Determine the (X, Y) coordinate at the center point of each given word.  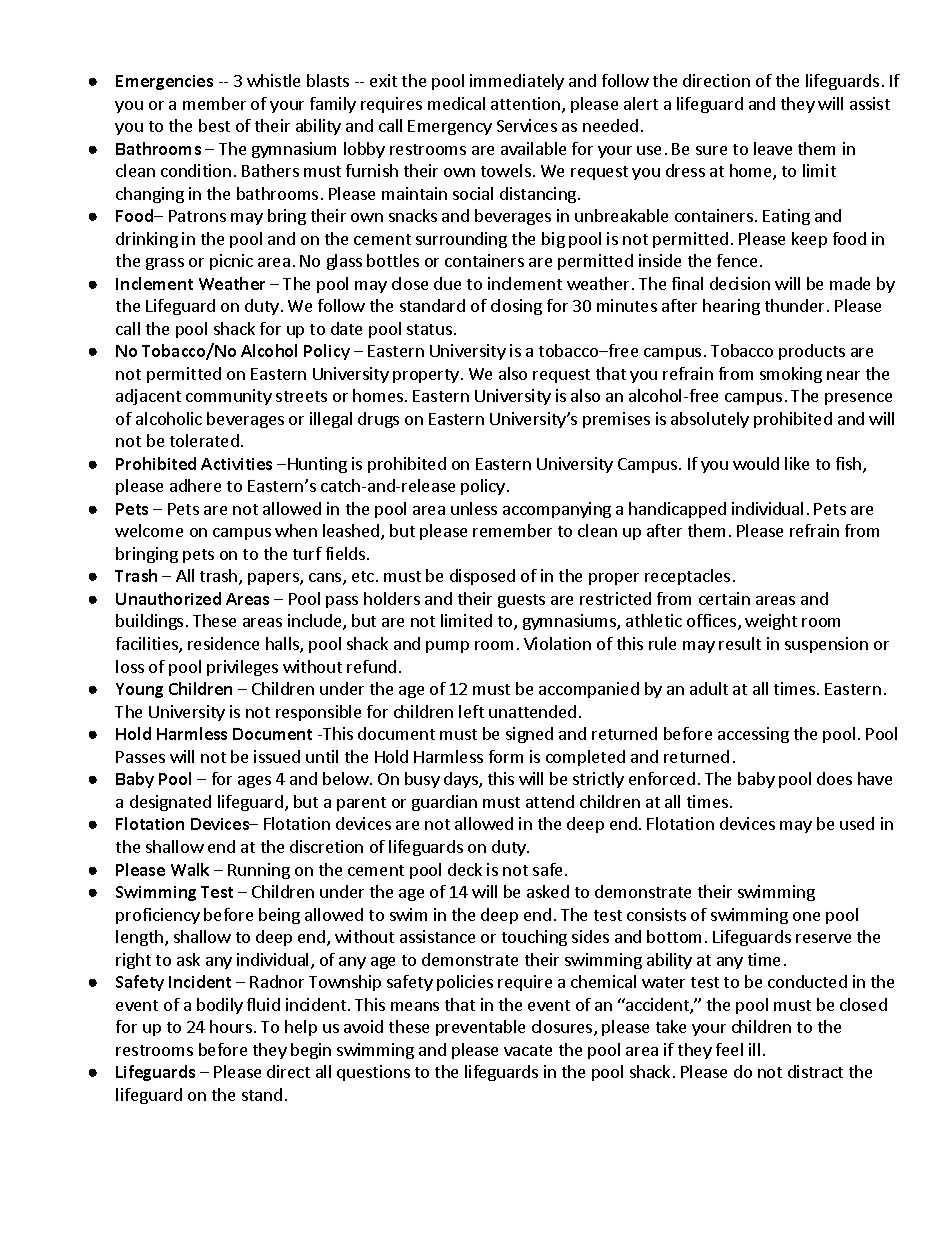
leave (773, 148)
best (214, 125)
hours (232, 1026)
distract (815, 1071)
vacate (528, 1050)
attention (527, 105)
